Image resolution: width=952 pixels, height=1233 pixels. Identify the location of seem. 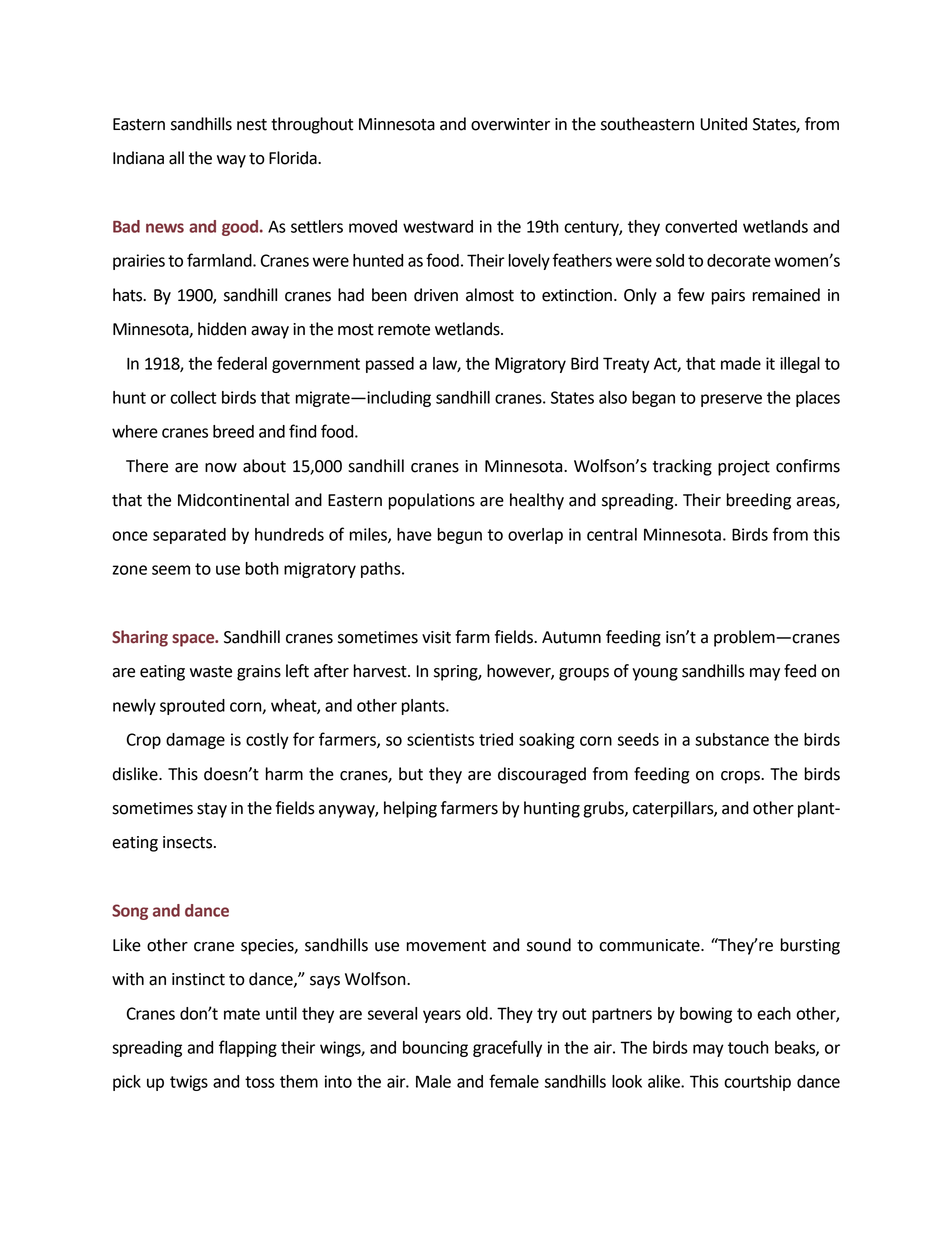
(171, 570).
